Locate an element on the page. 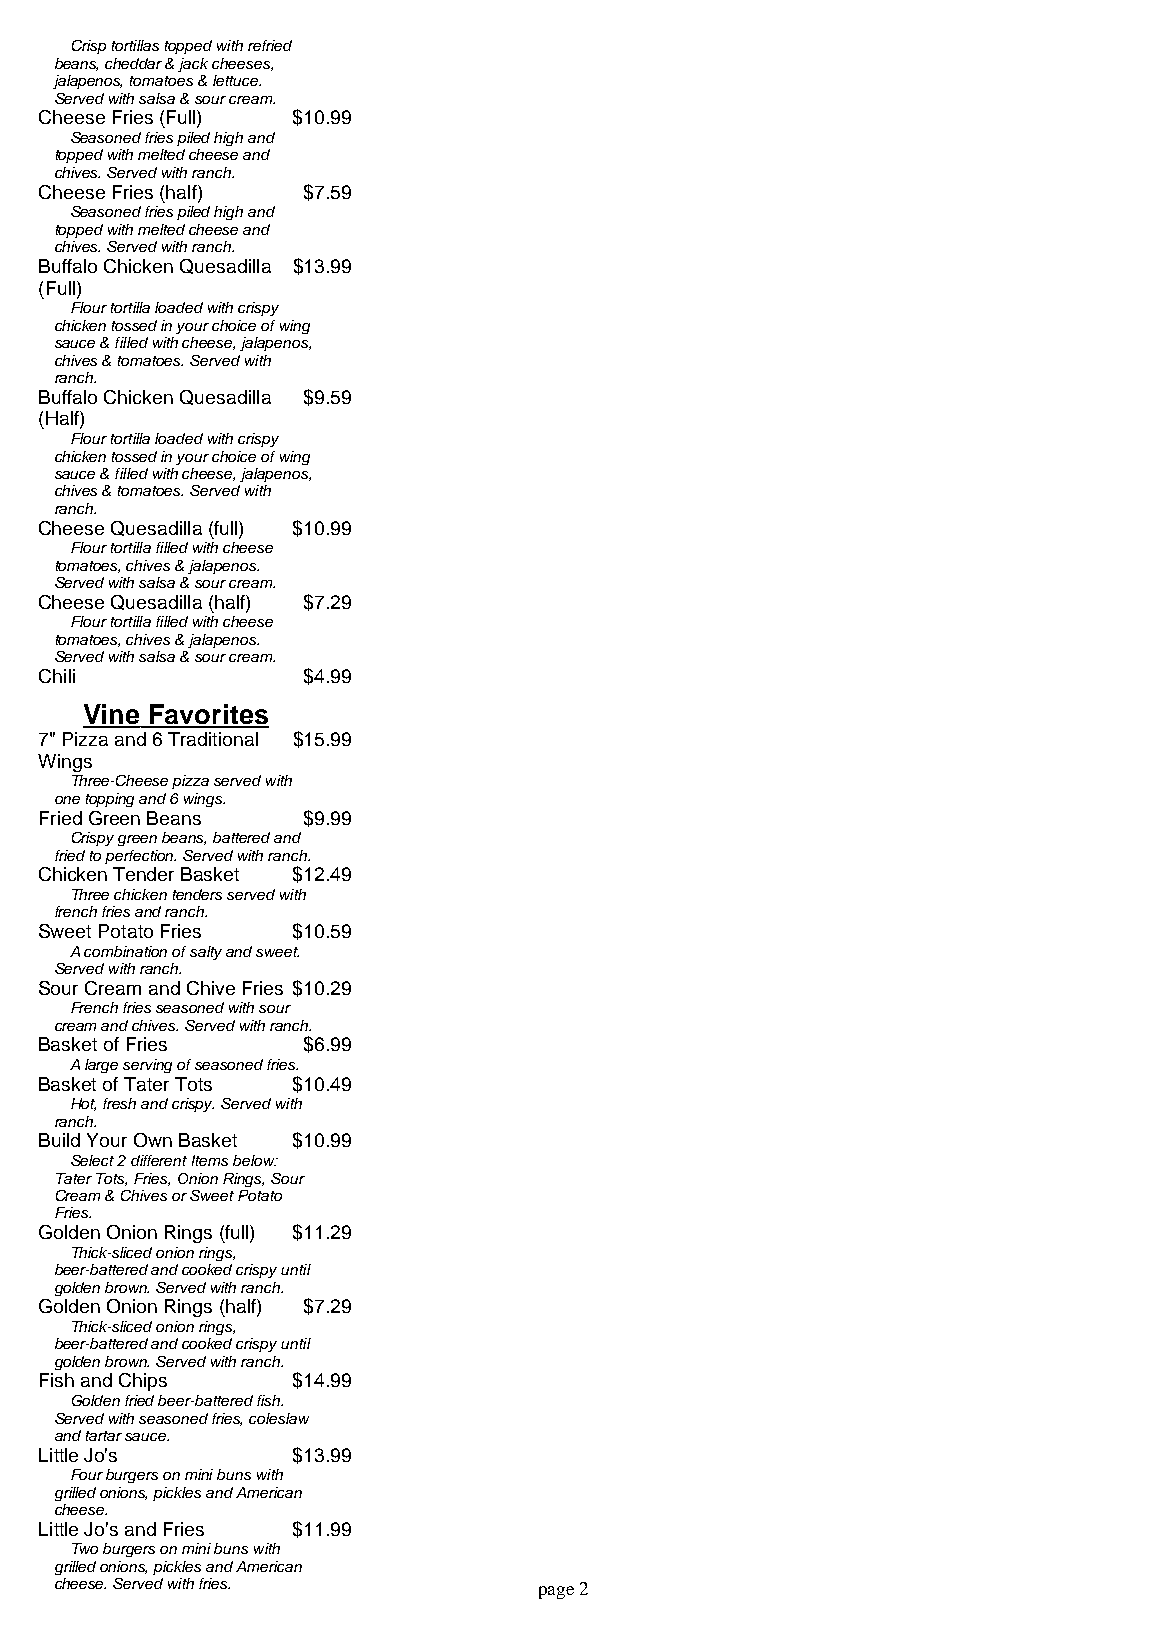 This image has width=1154, height=1633. salty is located at coordinates (206, 953).
